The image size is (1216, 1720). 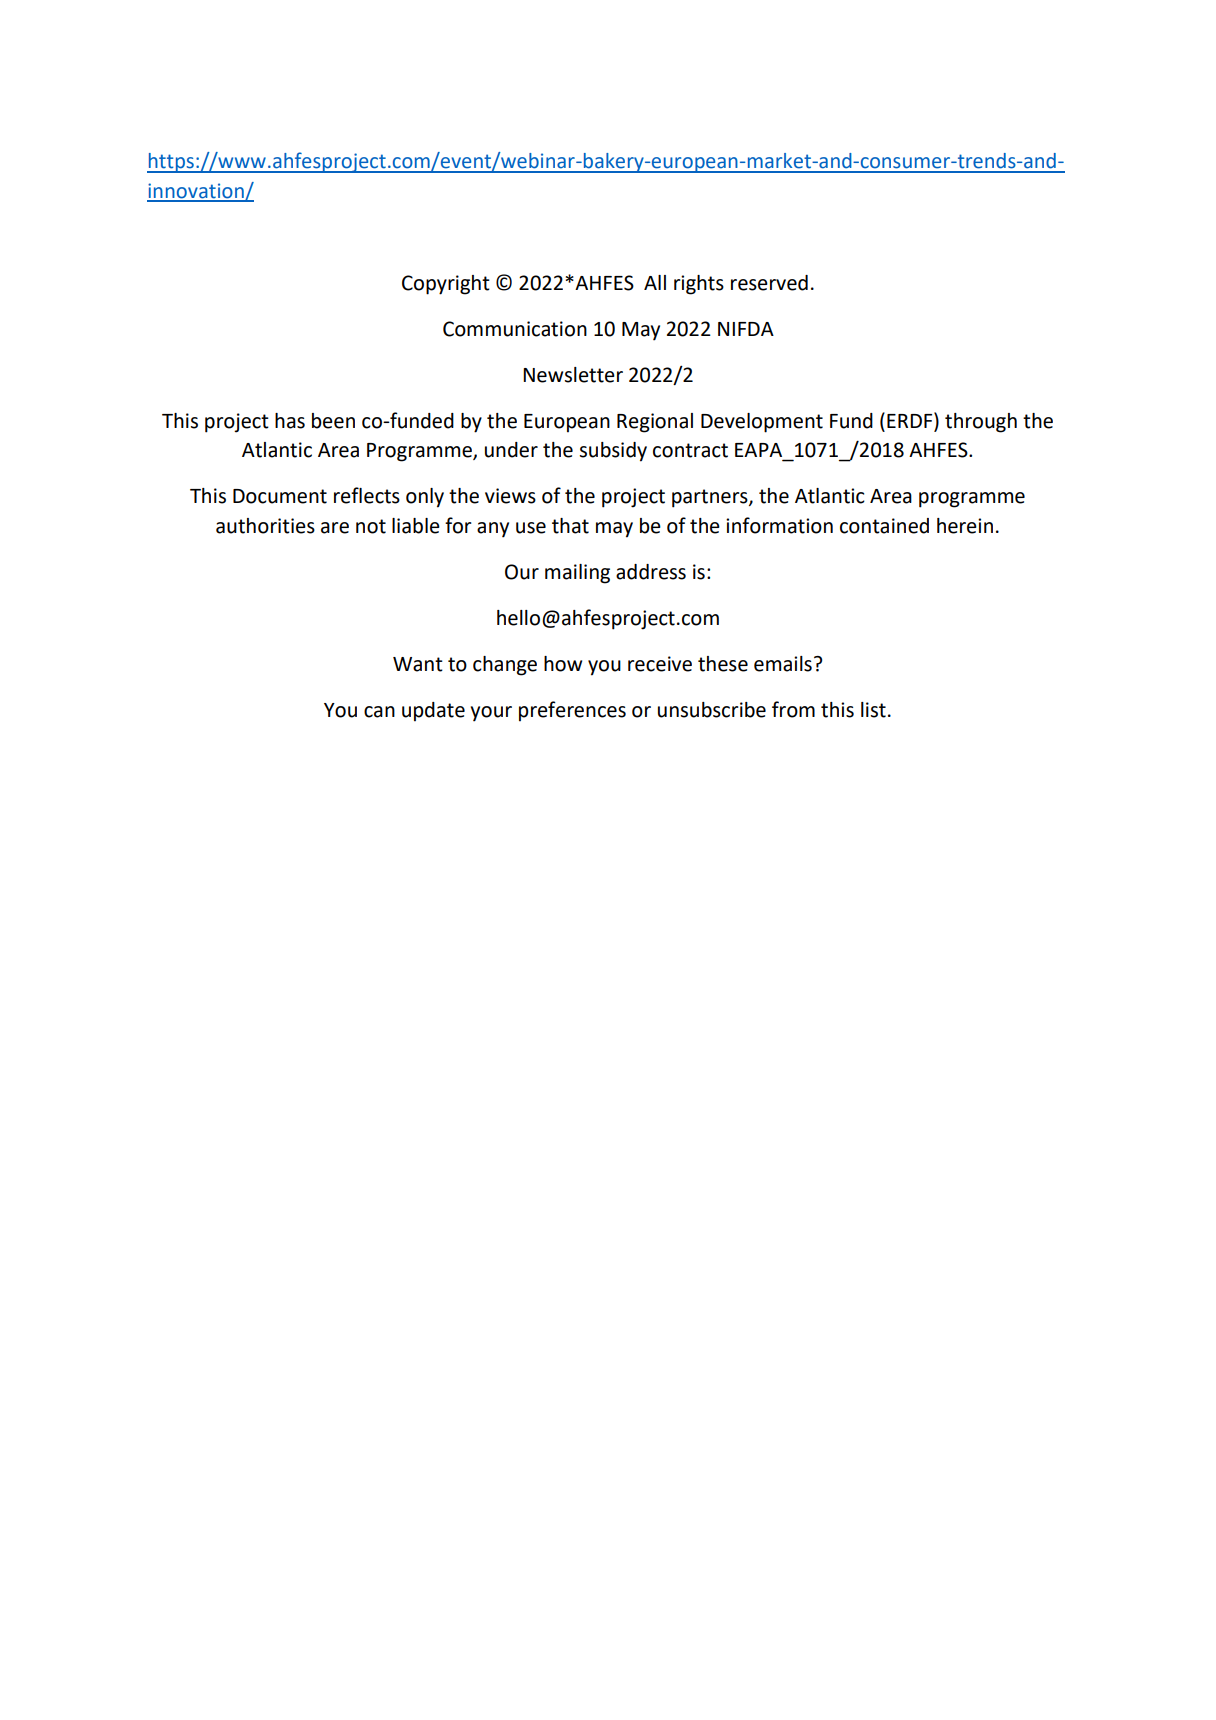 What do you see at coordinates (655, 282) in the screenshot?
I see `All` at bounding box center [655, 282].
